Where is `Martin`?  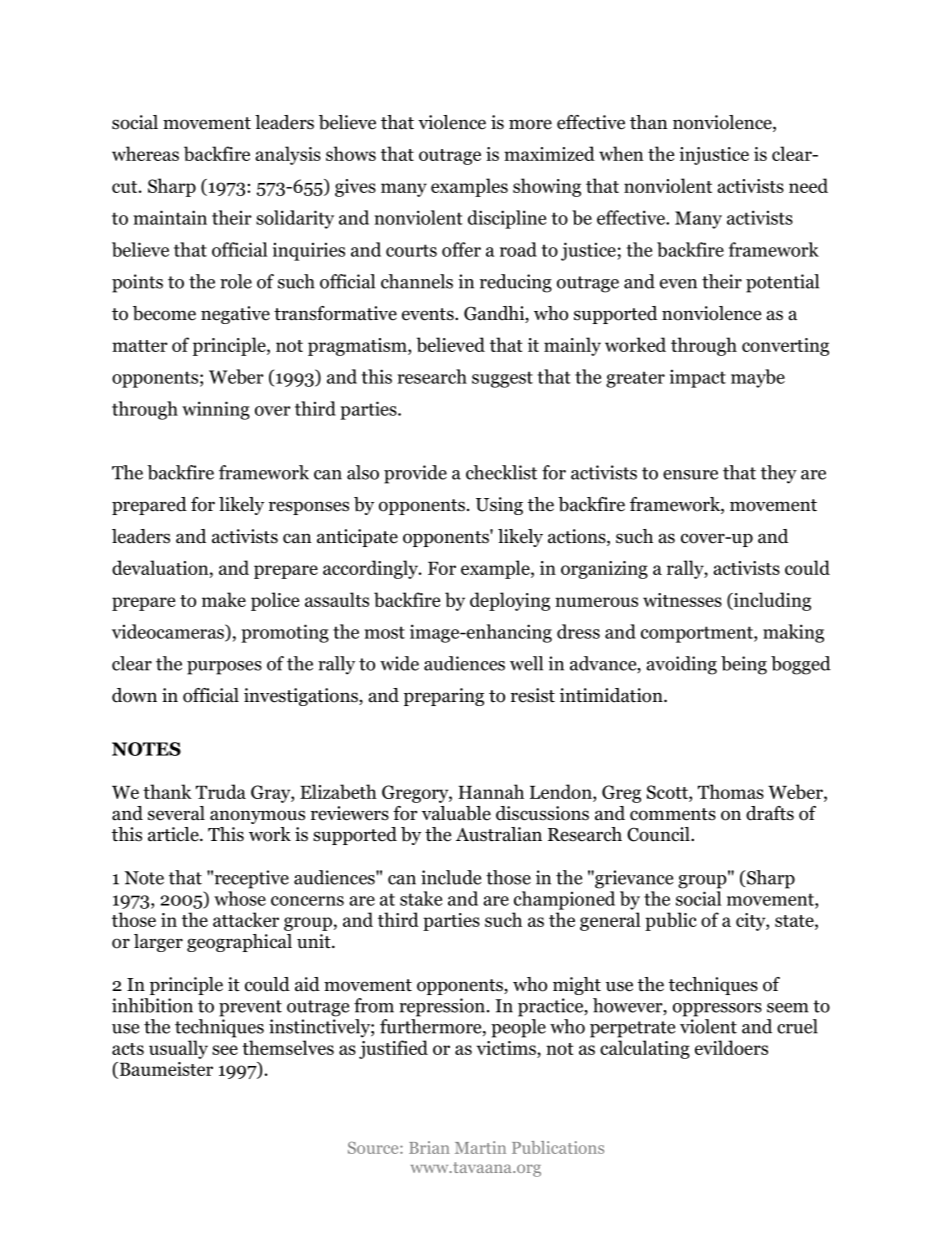
Martin is located at coordinates (480, 1147).
